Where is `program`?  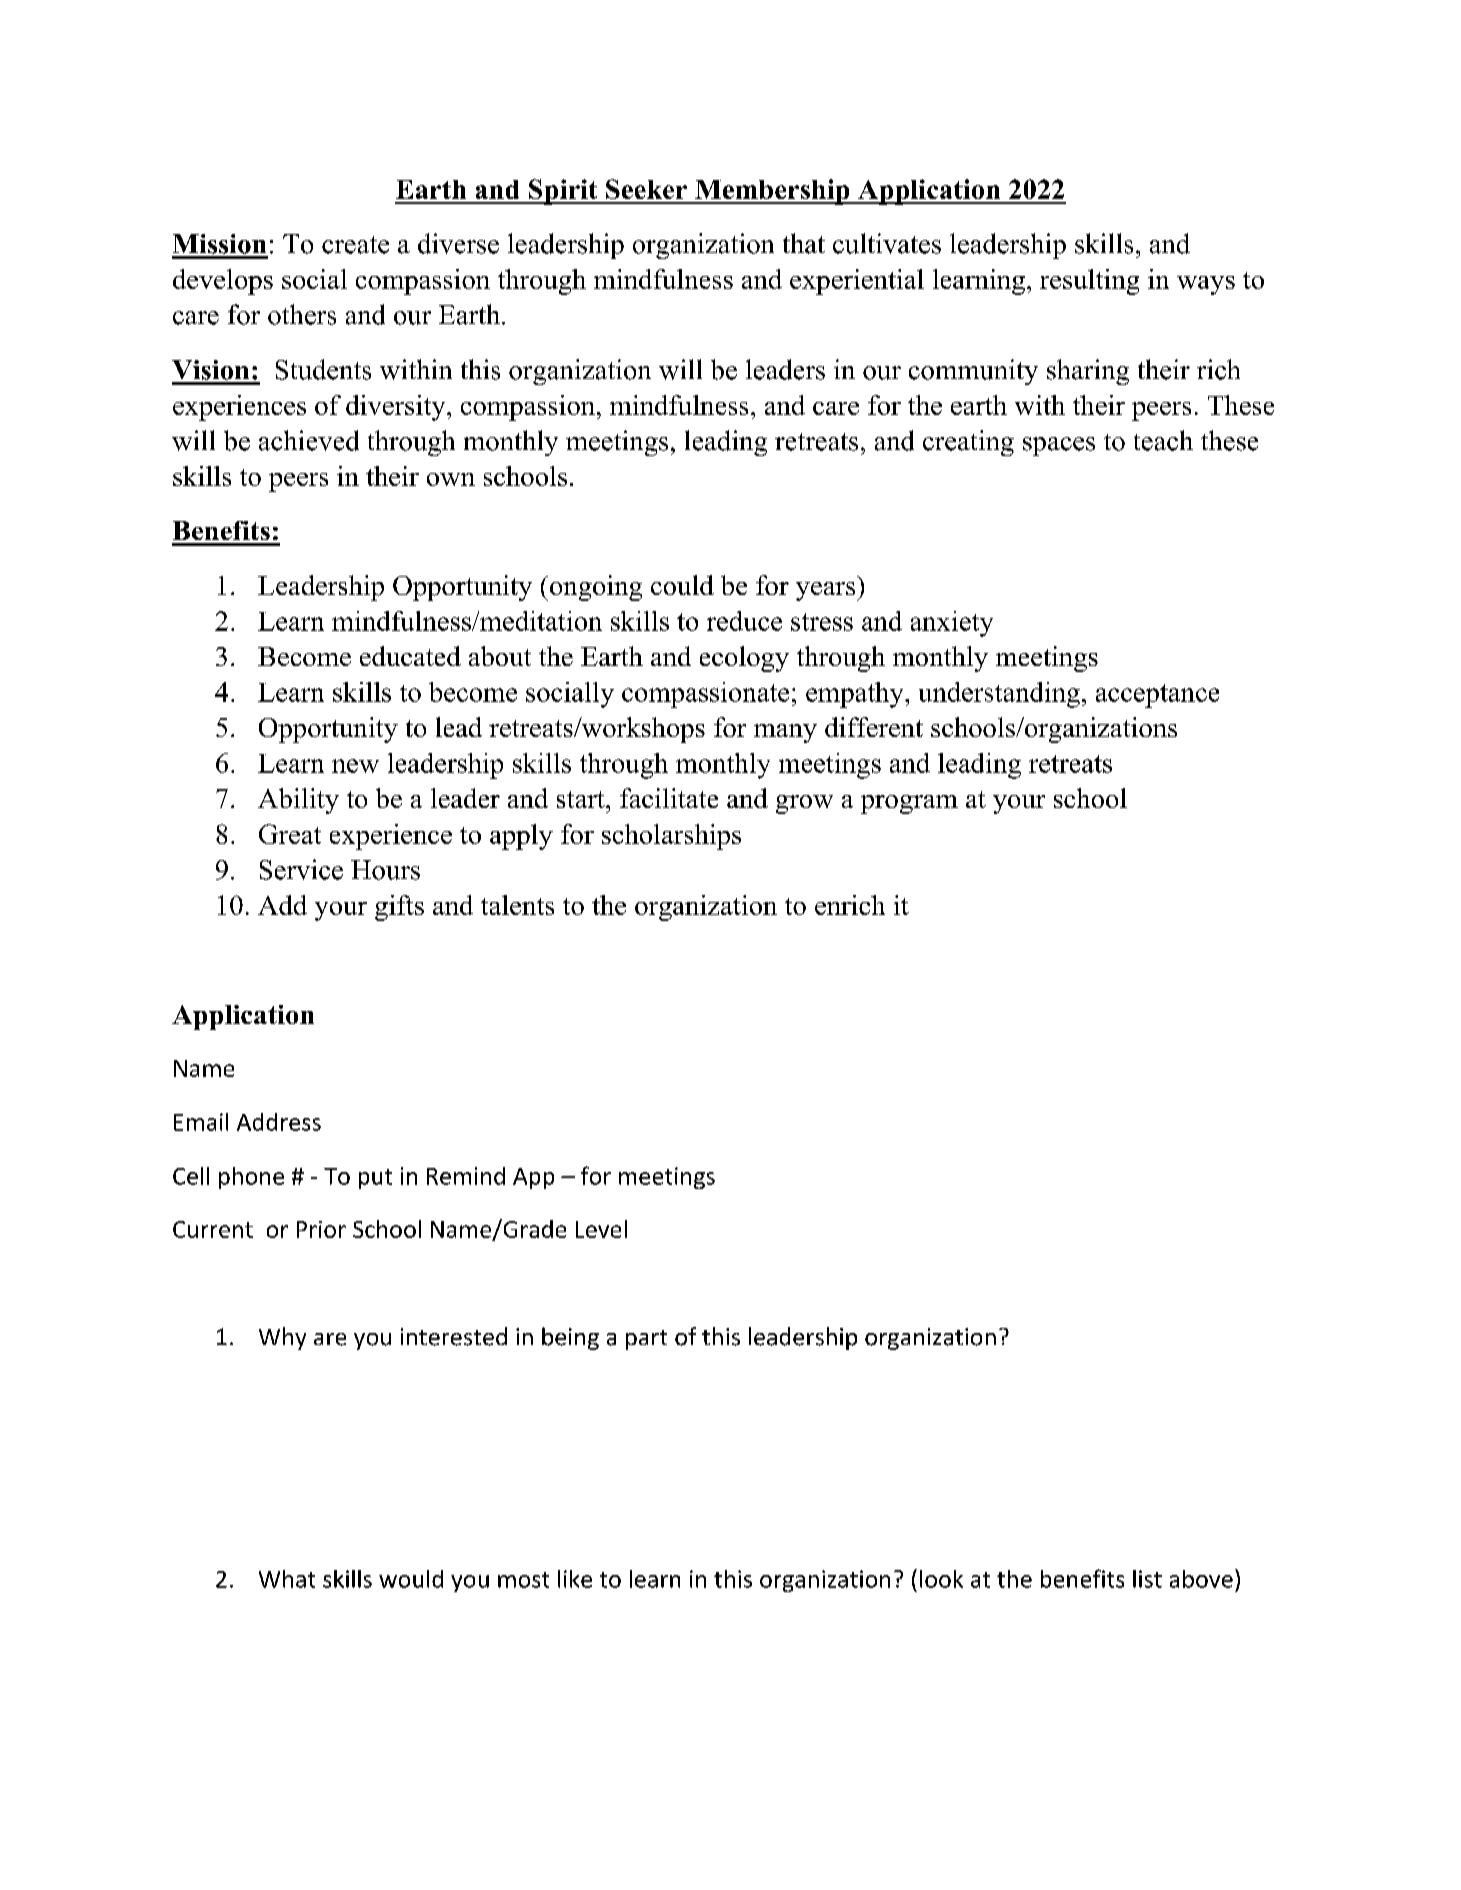
program is located at coordinates (909, 804).
